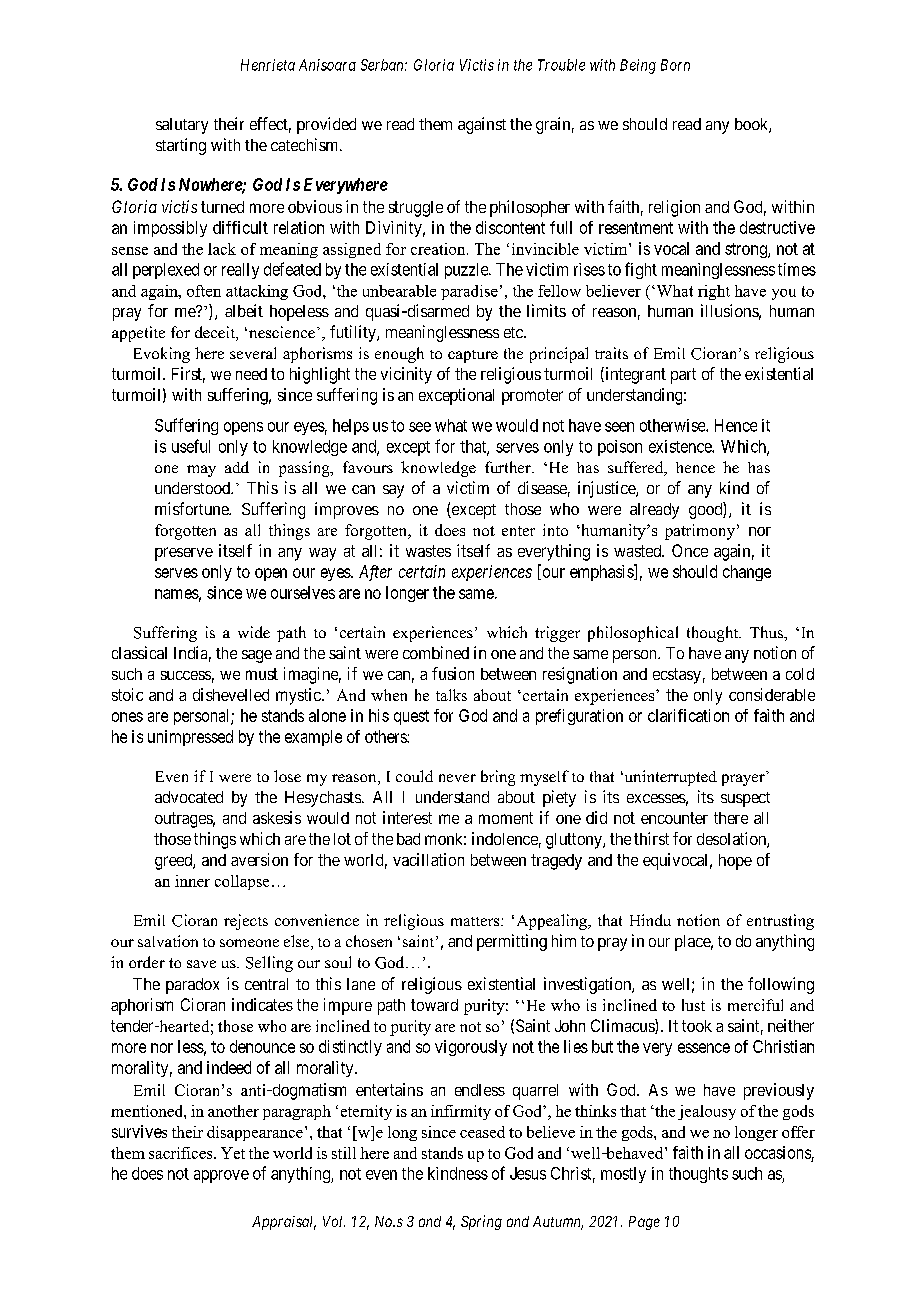 The width and height of the document is (924, 1309). Describe the element at coordinates (221, 1176) in the document. I see `approve` at that location.
